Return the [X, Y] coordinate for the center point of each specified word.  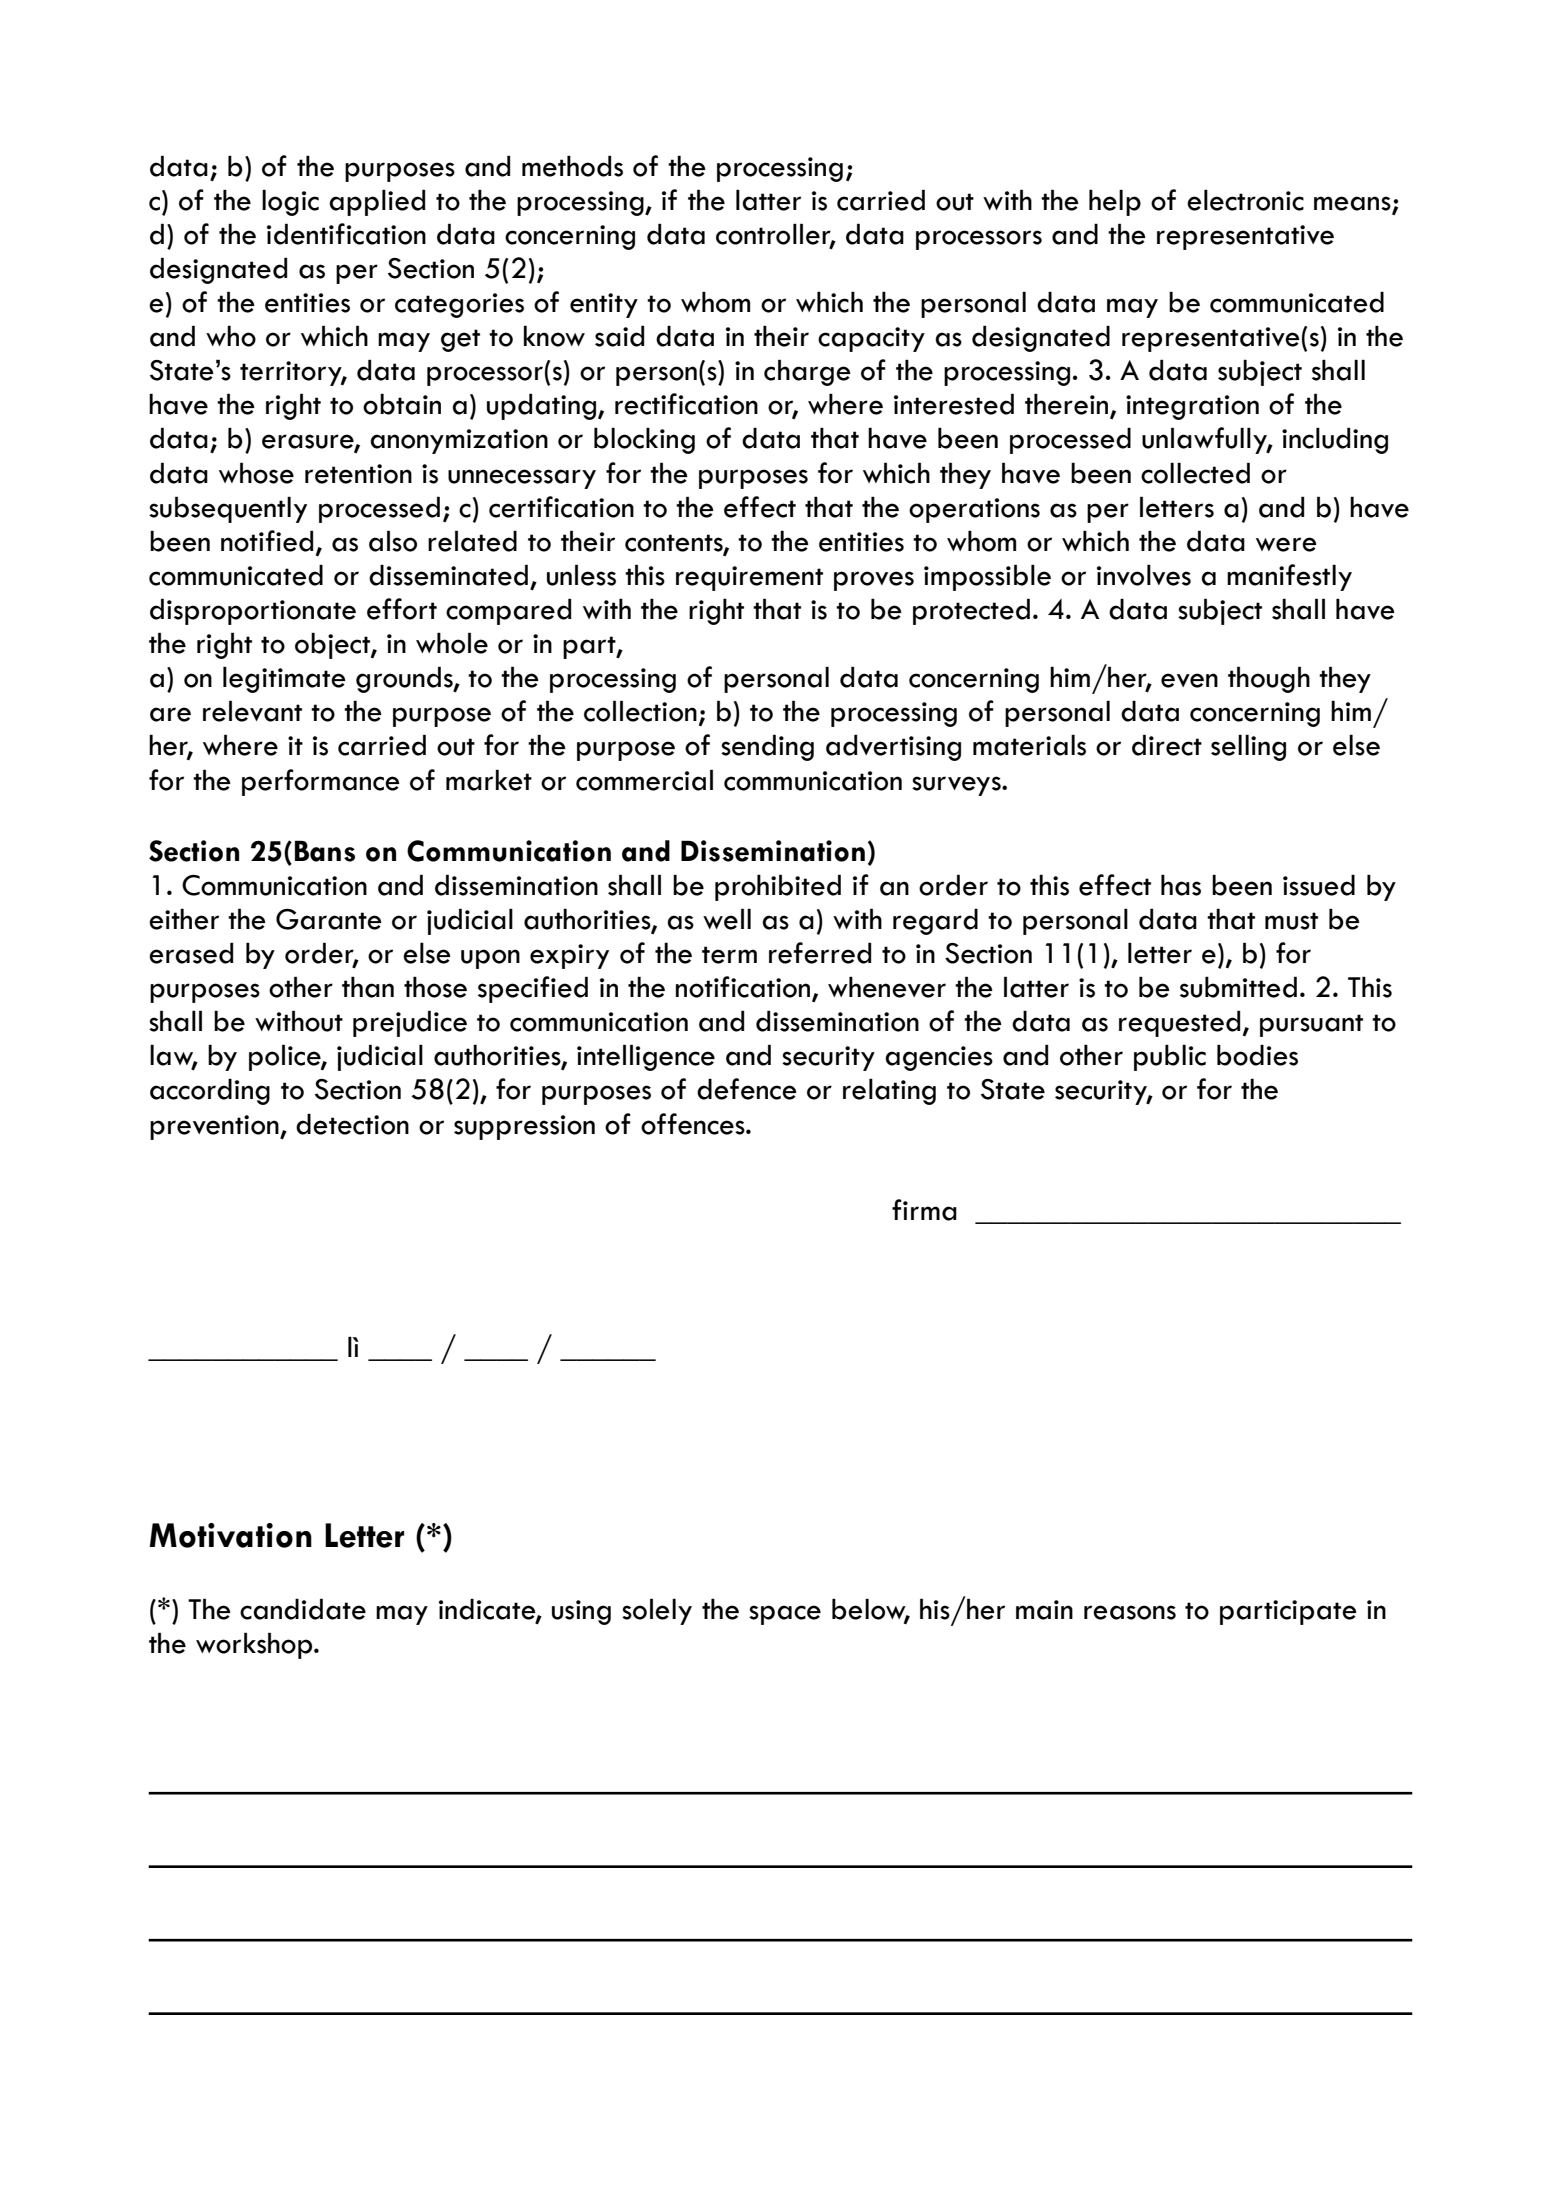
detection [352, 1124]
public [1170, 1057]
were [1286, 544]
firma [924, 1210]
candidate [303, 1609]
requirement [749, 578]
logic [290, 202]
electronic [1245, 200]
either [184, 919]
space [785, 1615]
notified [267, 541]
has [1181, 885]
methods [572, 166]
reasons [1130, 1612]
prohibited [778, 887]
